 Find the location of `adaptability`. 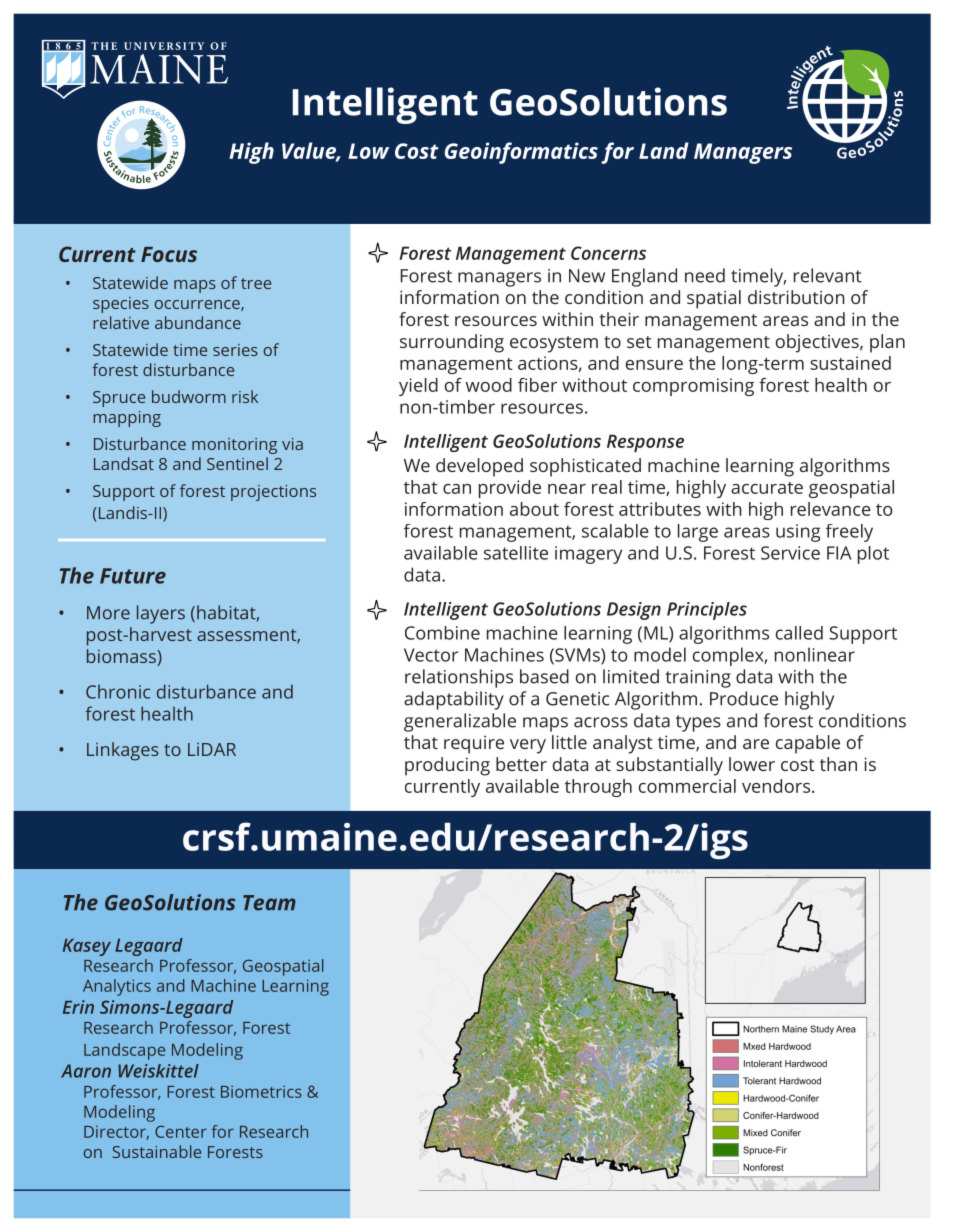

adaptability is located at coordinates (454, 700).
